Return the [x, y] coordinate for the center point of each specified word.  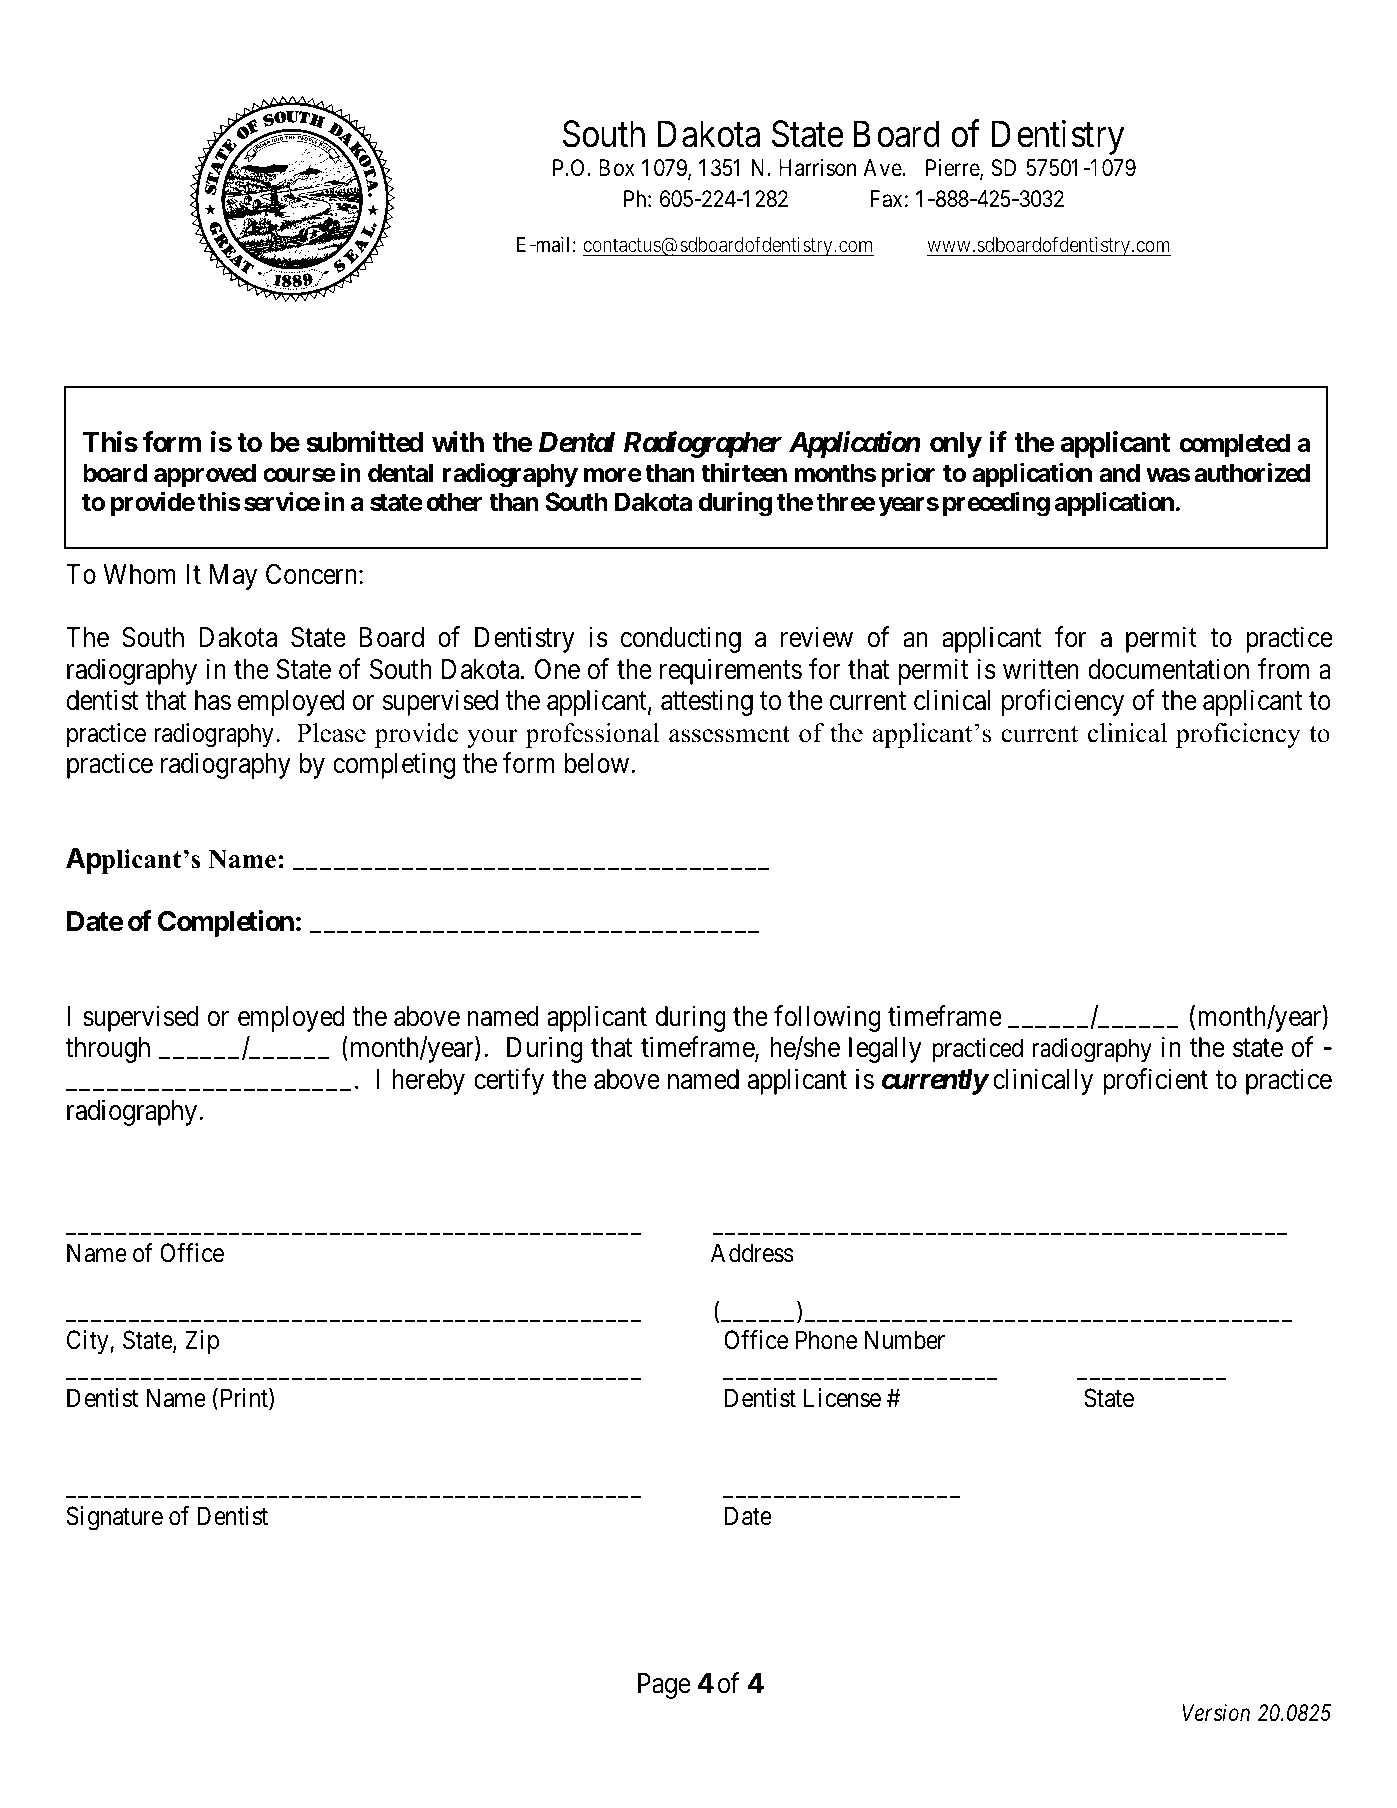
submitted [364, 442]
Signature [115, 1518]
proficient [1155, 1081]
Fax [886, 199]
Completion [226, 923]
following [827, 1018]
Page [664, 1686]
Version [1216, 1713]
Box [617, 167]
